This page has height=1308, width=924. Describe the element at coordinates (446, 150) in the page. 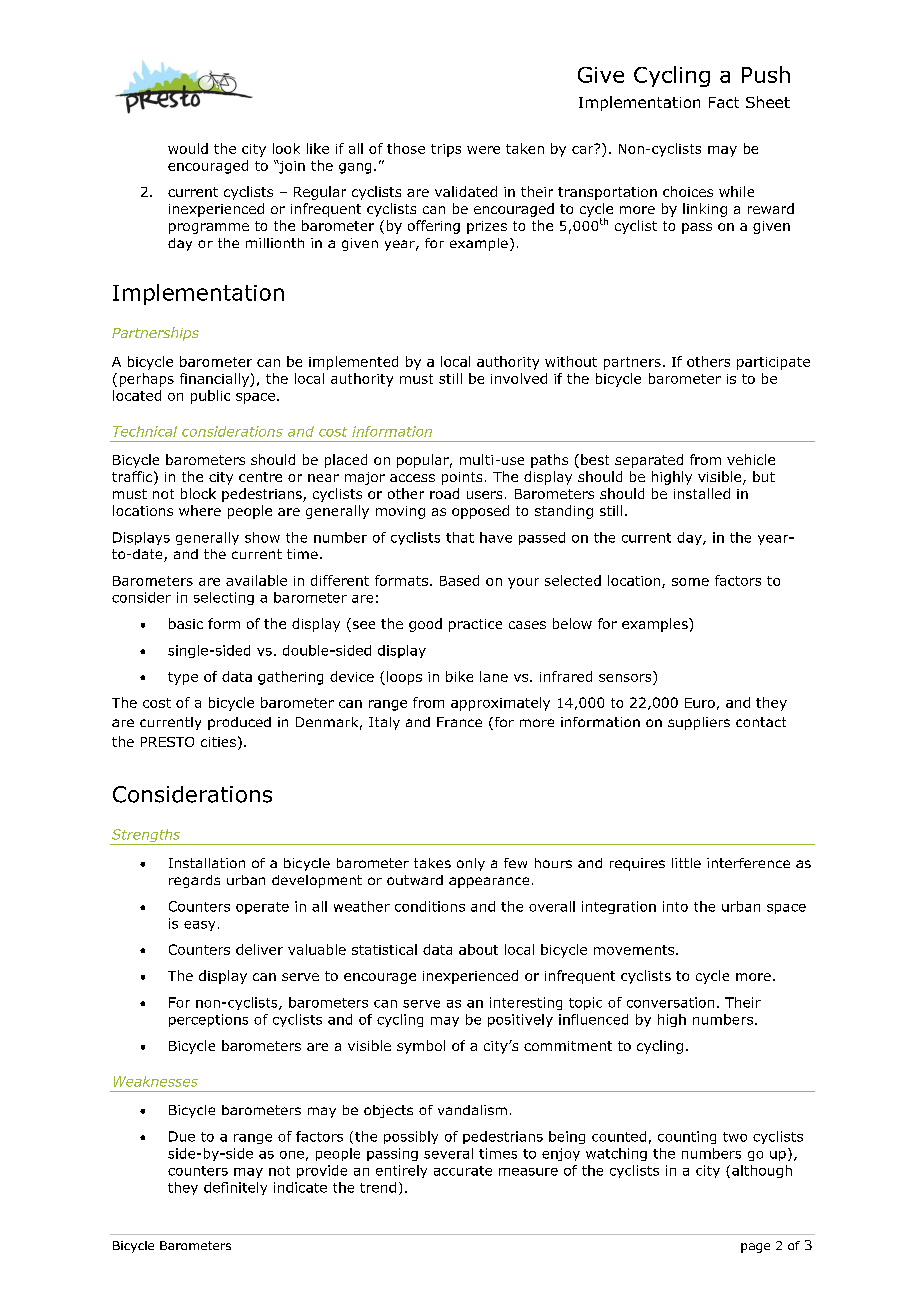

I see `trips` at that location.
